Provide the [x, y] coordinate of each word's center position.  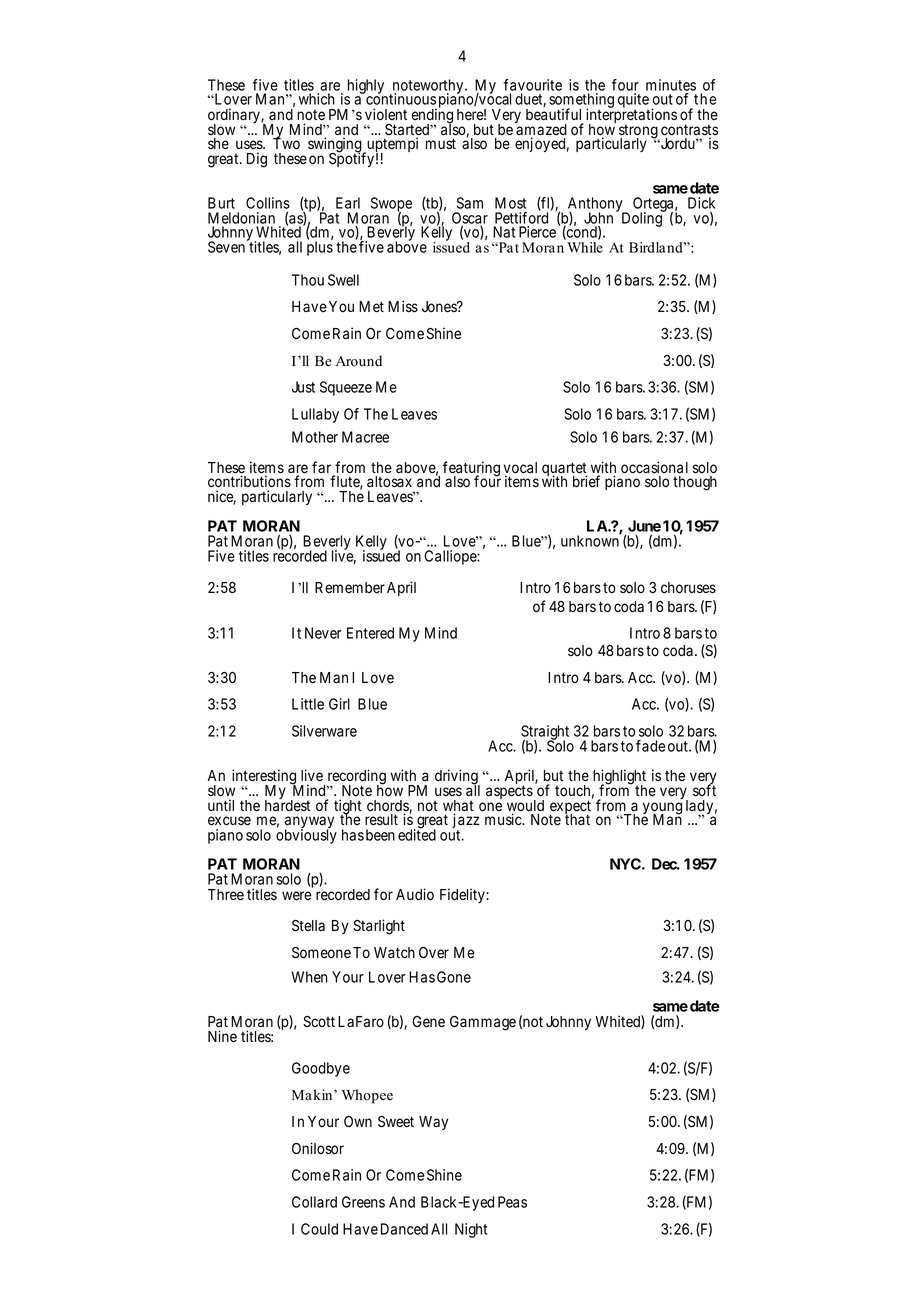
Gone [454, 977]
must [441, 143]
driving [457, 778]
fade [650, 746]
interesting [264, 778]
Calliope [451, 557]
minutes [671, 86]
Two [286, 143]
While [585, 247]
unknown [591, 540]
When [309, 977]
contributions [249, 481]
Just [303, 387]
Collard [314, 1202]
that [577, 819]
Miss [403, 306]
